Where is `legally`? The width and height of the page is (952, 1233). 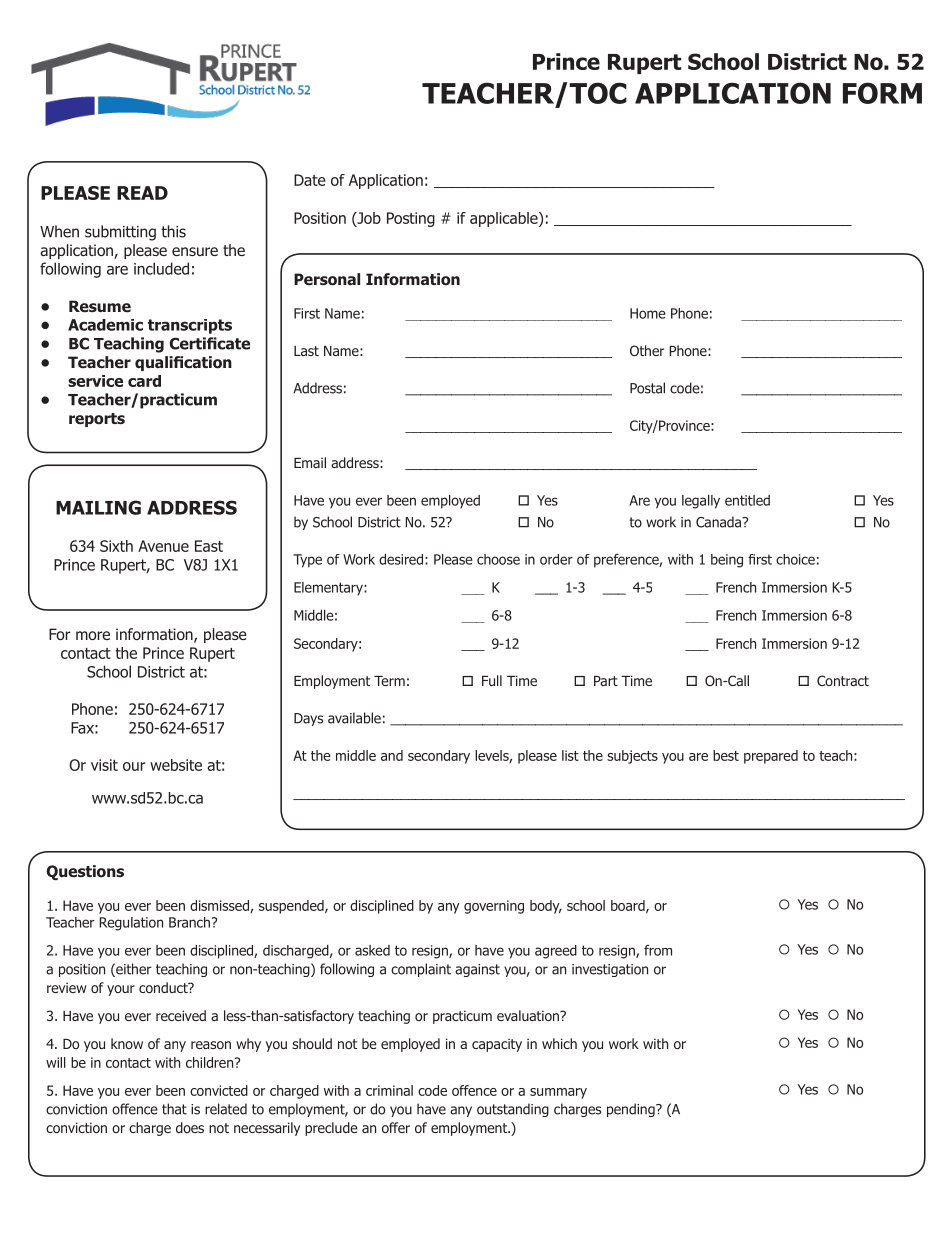
legally is located at coordinates (701, 502).
